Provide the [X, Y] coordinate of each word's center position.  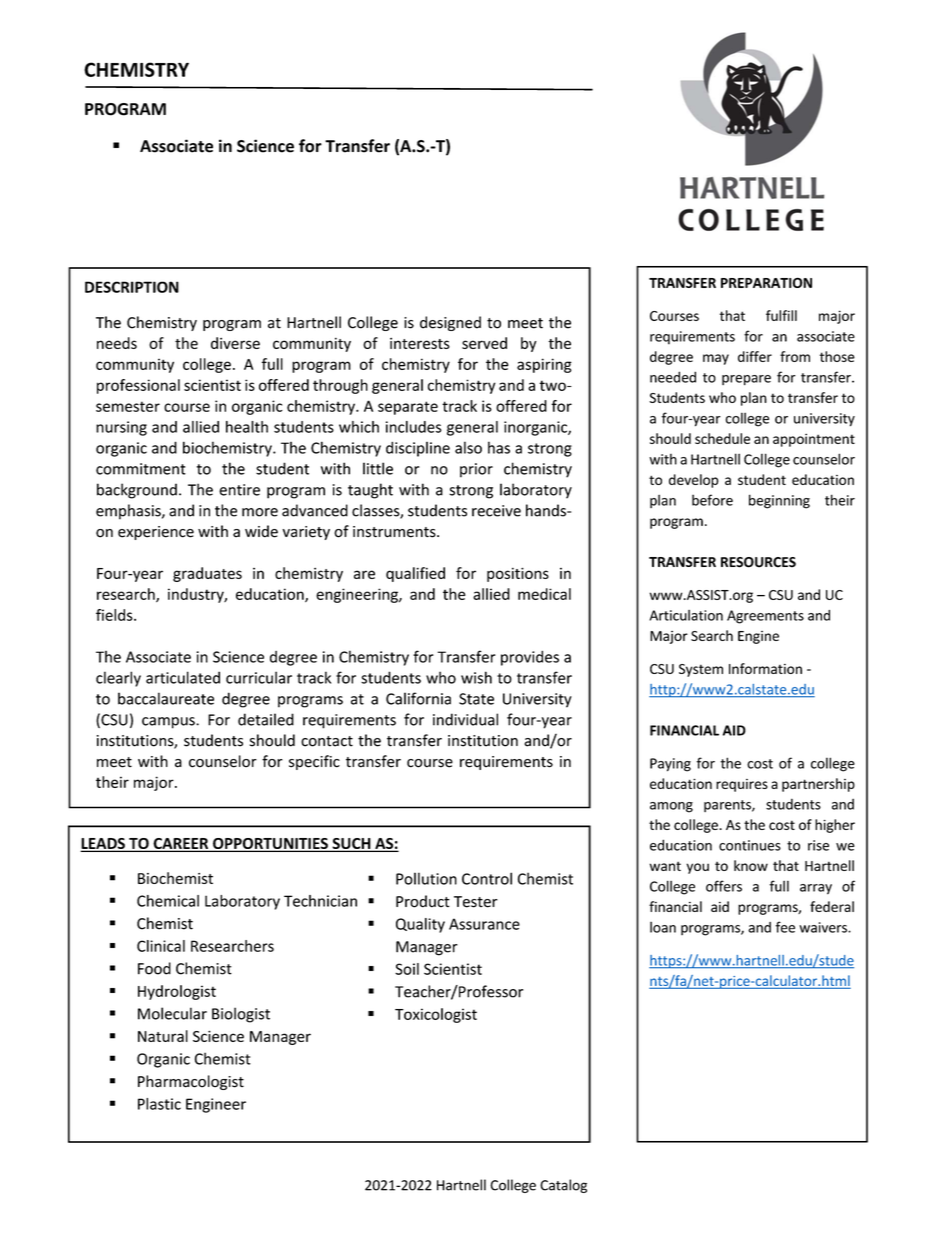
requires [742, 785]
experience [156, 533]
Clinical [161, 946]
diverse [235, 343]
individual [465, 719]
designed [450, 323]
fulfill [781, 315]
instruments [395, 532]
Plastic [159, 1104]
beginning [779, 501]
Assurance [484, 924]
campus [169, 723]
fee [785, 927]
